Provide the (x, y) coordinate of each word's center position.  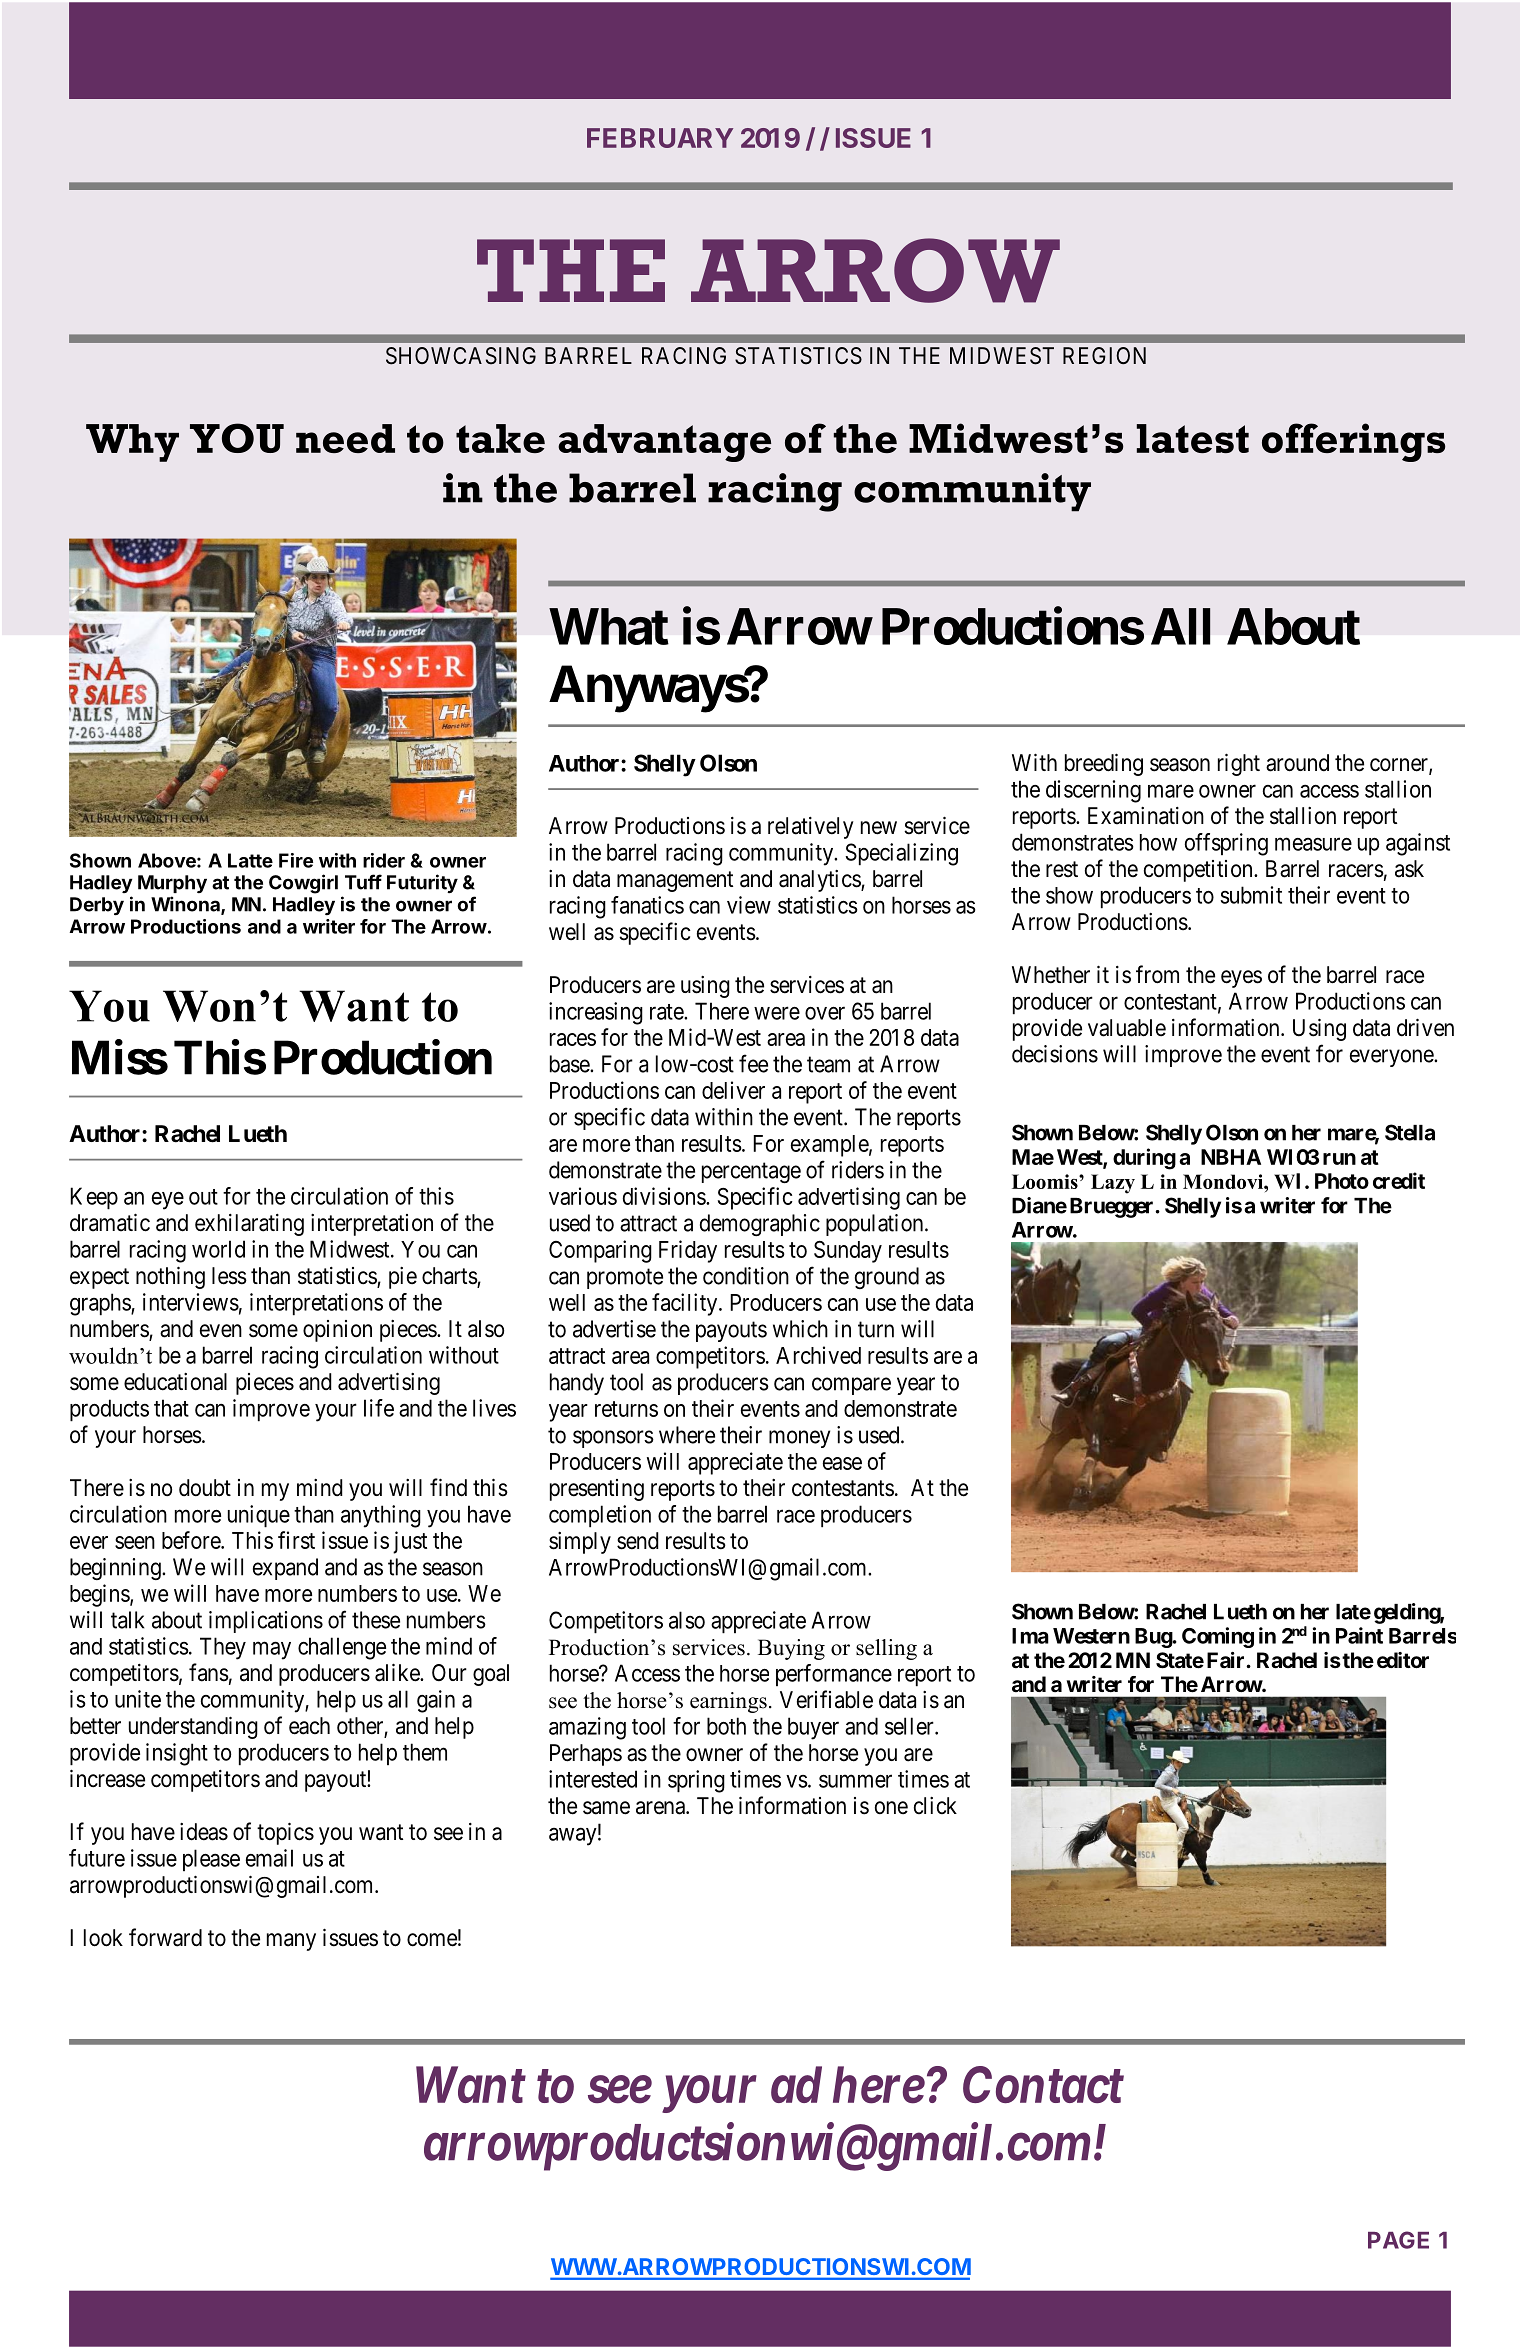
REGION (1104, 355)
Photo (1342, 1181)
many (291, 1942)
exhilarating (249, 1225)
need (345, 438)
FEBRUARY (660, 138)
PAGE (1398, 2240)
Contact (1043, 2084)
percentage (751, 1172)
